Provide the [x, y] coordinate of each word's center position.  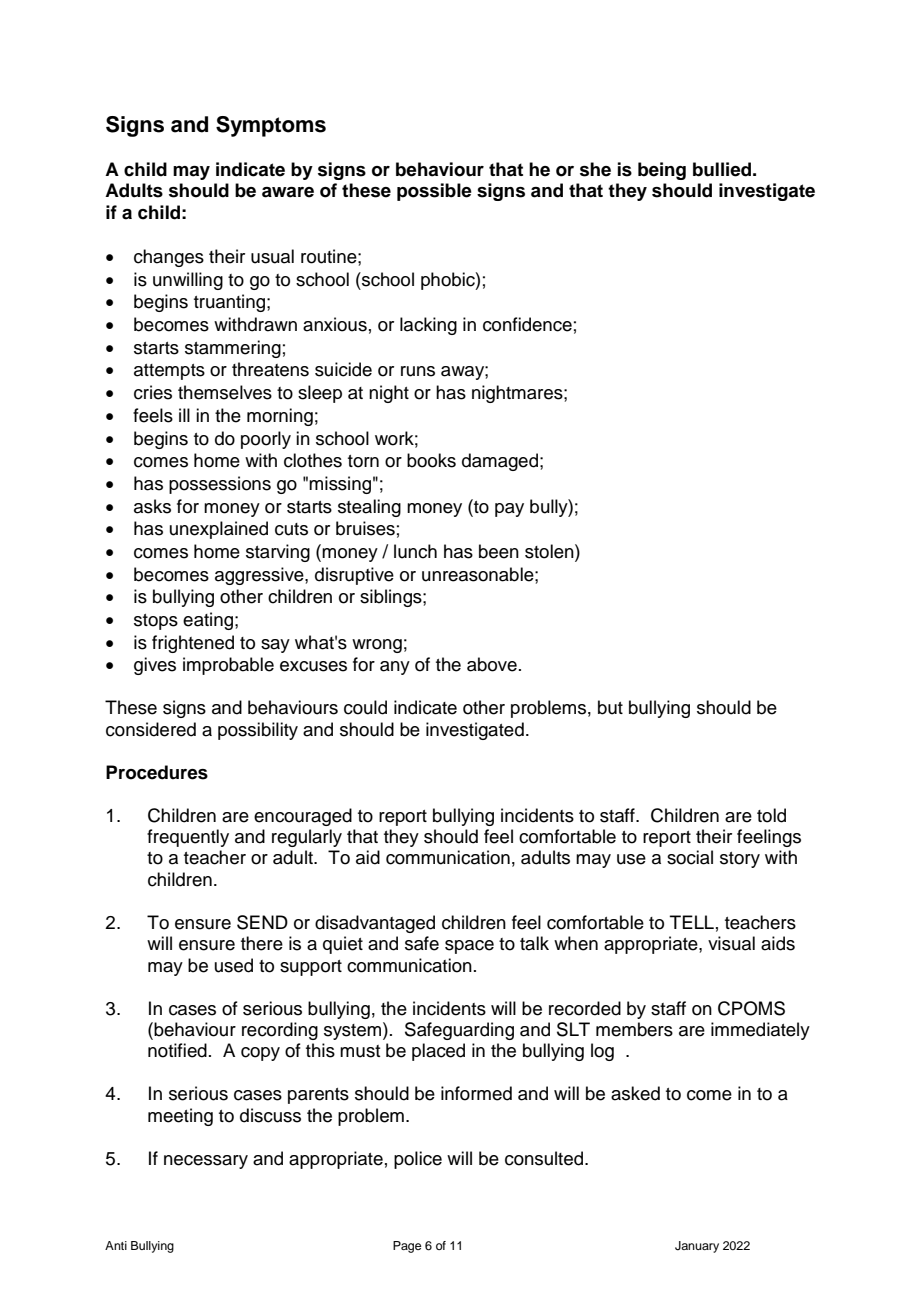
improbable [228, 666]
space [469, 947]
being [662, 171]
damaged [500, 462]
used [234, 965]
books [431, 460]
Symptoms [271, 126]
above [492, 664]
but [610, 707]
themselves [225, 392]
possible [434, 192]
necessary [206, 1162]
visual [731, 943]
